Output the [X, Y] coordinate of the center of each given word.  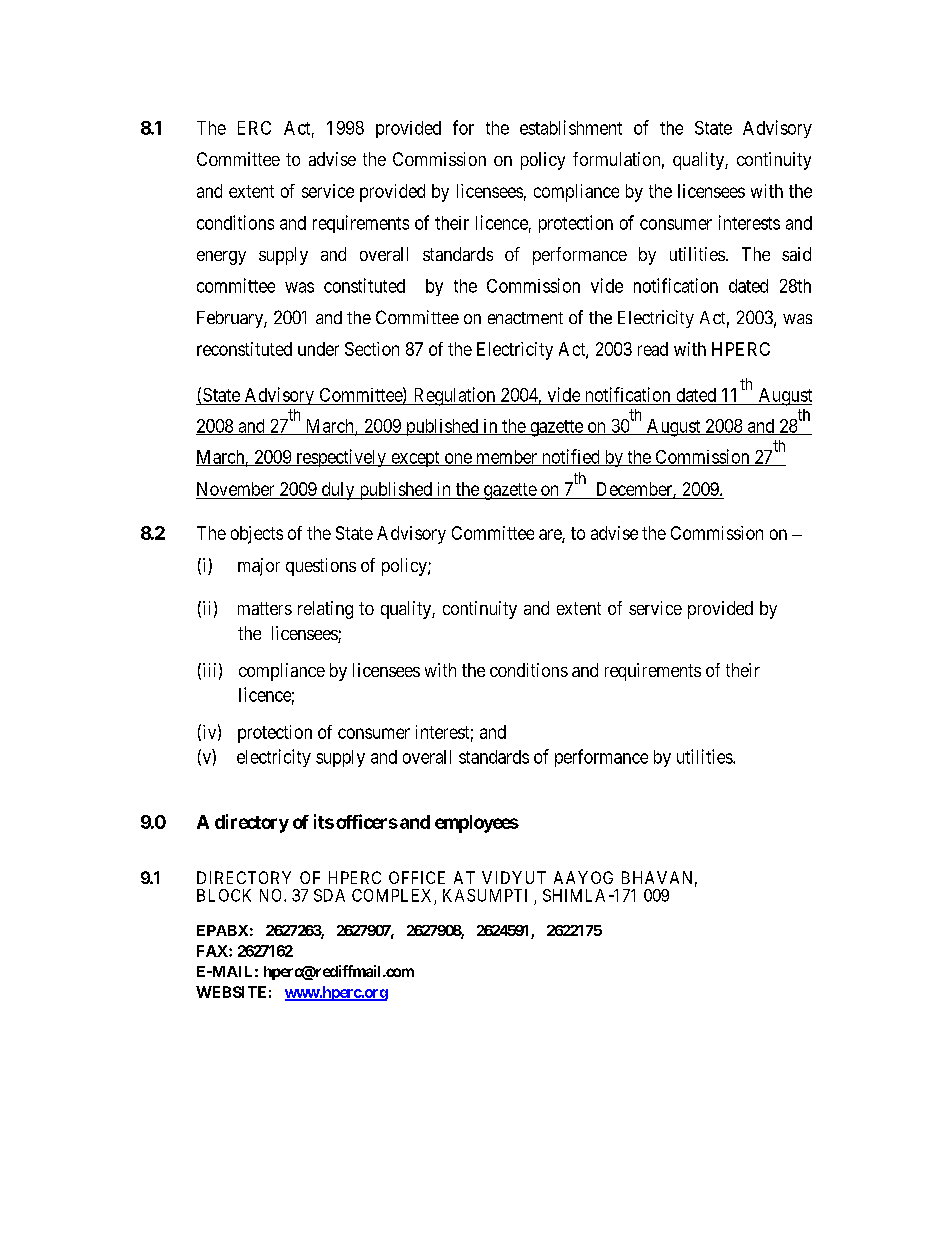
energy [221, 258]
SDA [329, 895]
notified [570, 457]
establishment [571, 127]
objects [257, 535]
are [551, 535]
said [796, 254]
